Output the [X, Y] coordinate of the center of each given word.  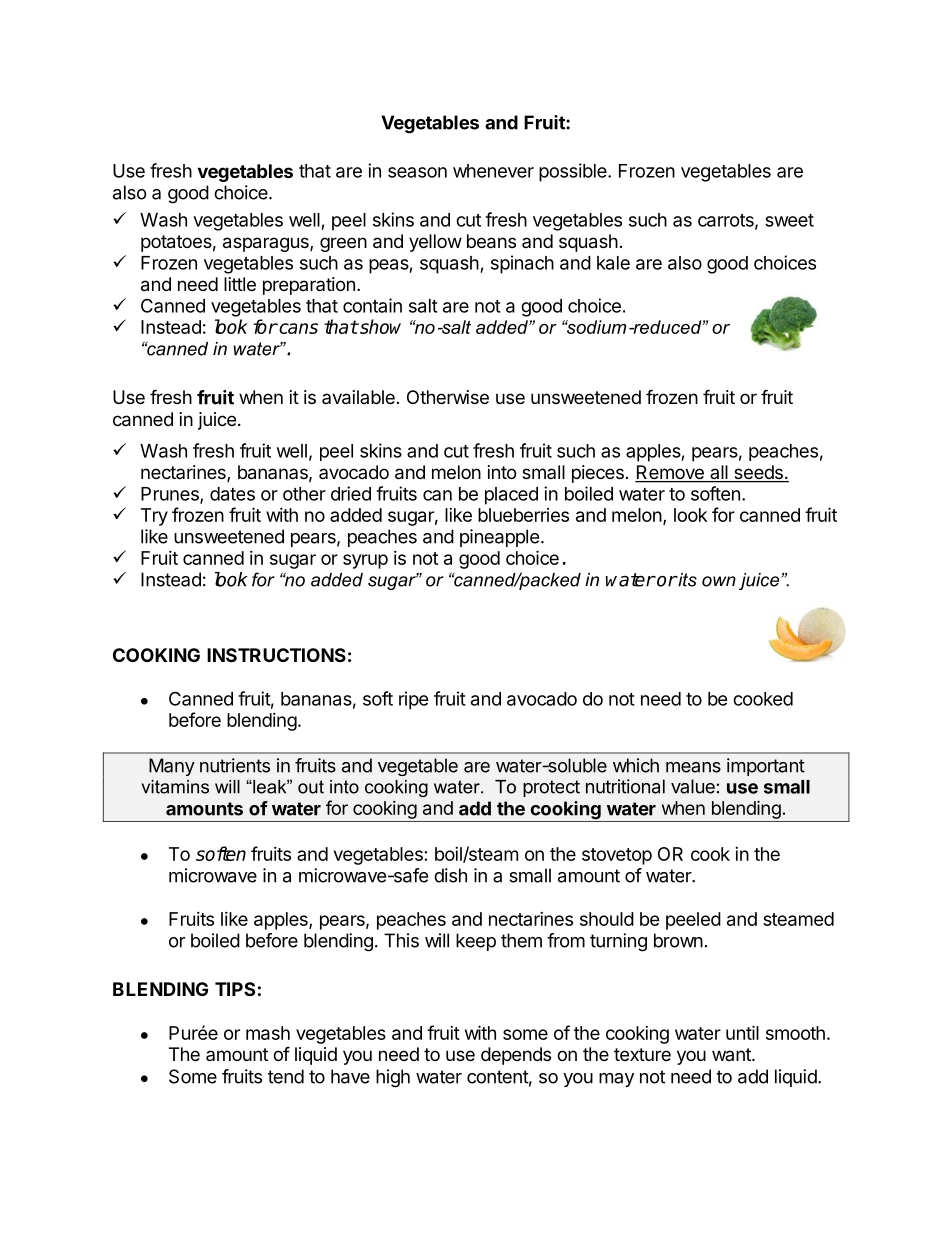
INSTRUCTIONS [276, 655]
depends [516, 1056]
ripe [414, 700]
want [732, 1054]
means [693, 767]
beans [491, 241]
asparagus [267, 244]
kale [613, 263]
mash [268, 1033]
